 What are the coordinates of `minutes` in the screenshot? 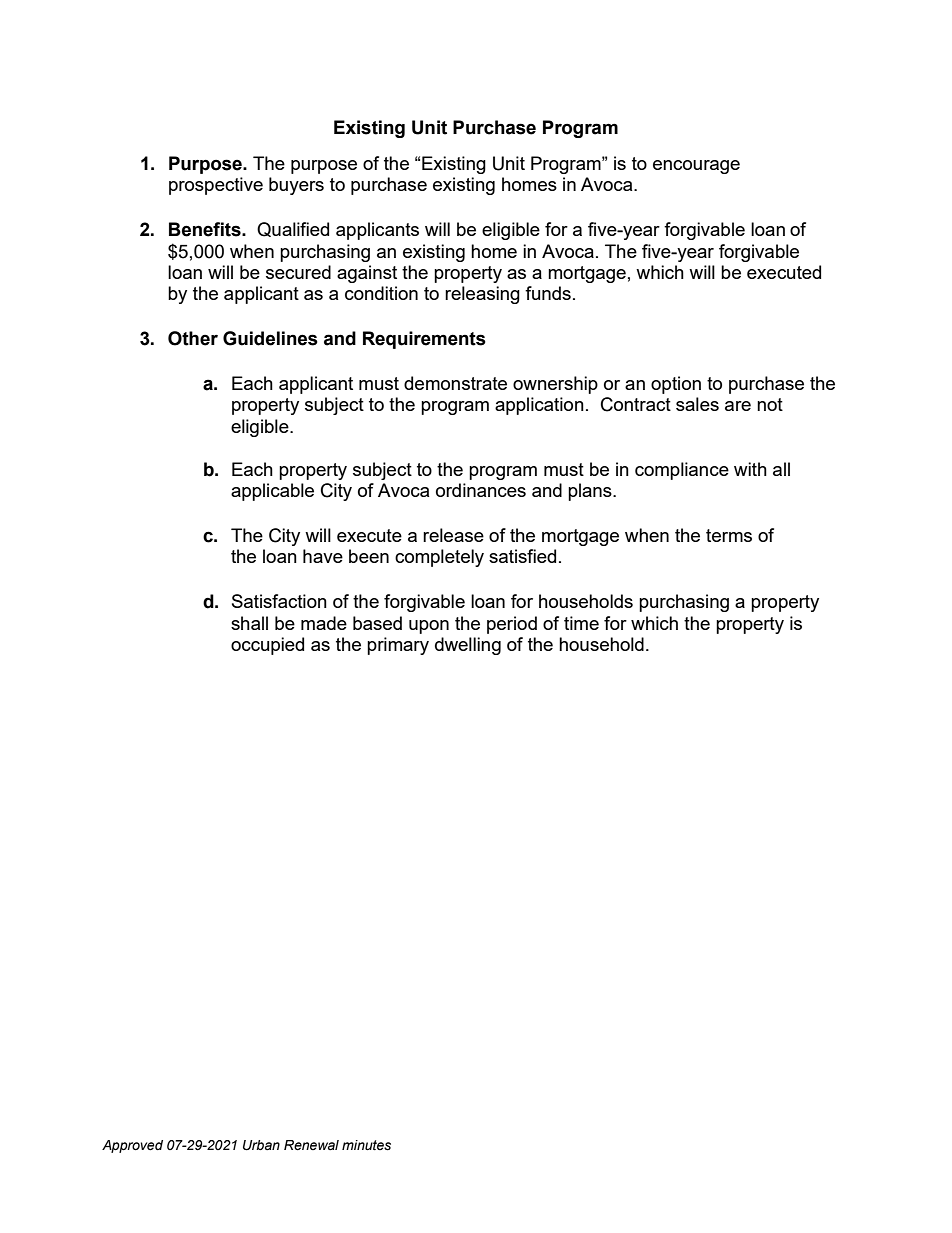 It's located at (366, 1145).
